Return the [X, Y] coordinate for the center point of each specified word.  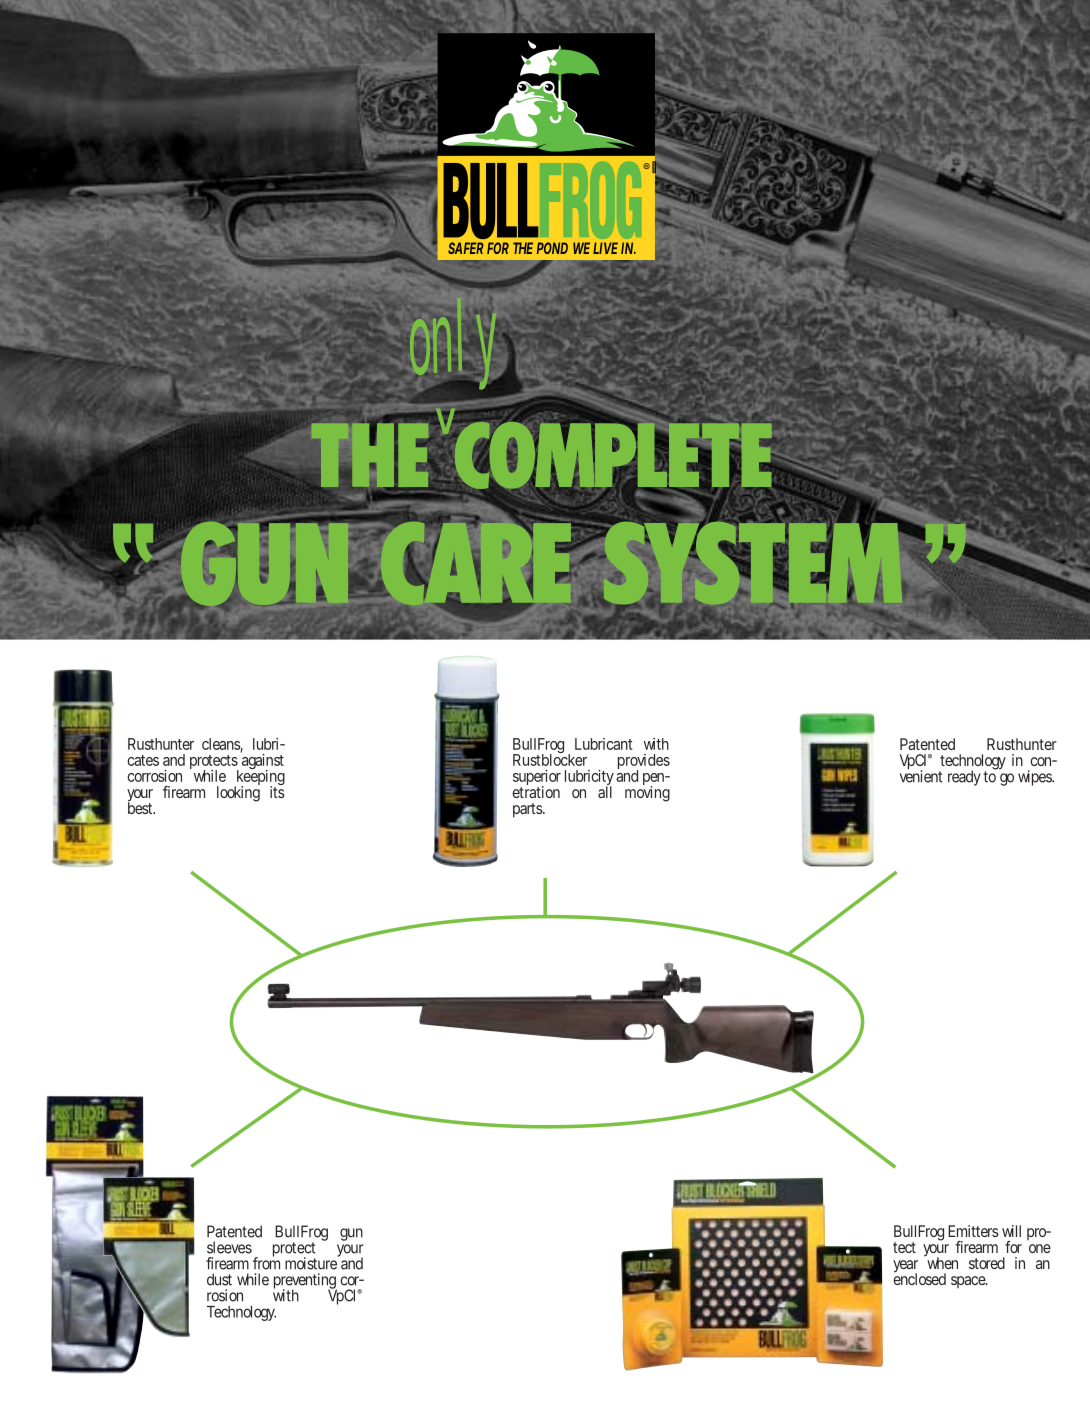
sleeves [229, 1247]
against [262, 762]
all [605, 791]
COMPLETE [612, 456]
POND [552, 248]
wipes [1036, 778]
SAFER [466, 248]
